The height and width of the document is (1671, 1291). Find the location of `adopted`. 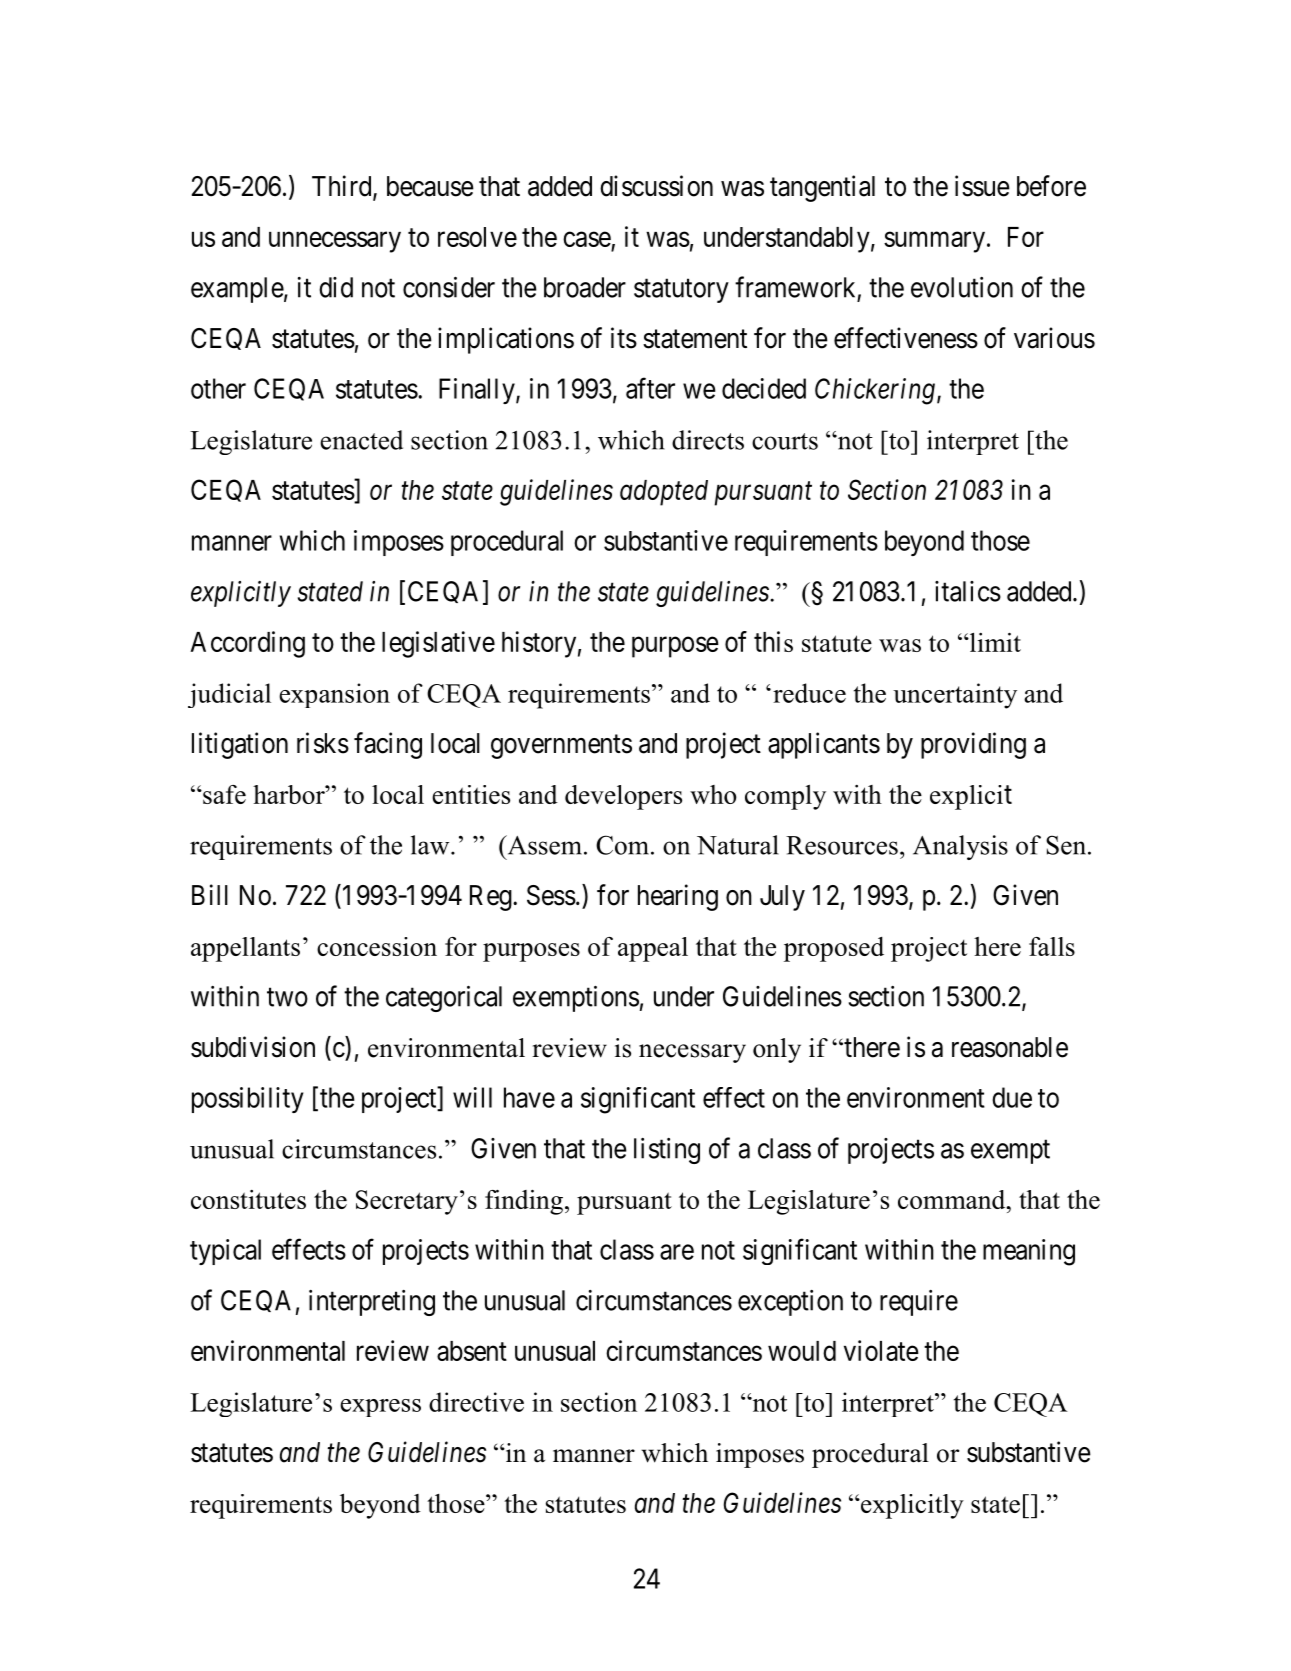

adopted is located at coordinates (664, 493).
